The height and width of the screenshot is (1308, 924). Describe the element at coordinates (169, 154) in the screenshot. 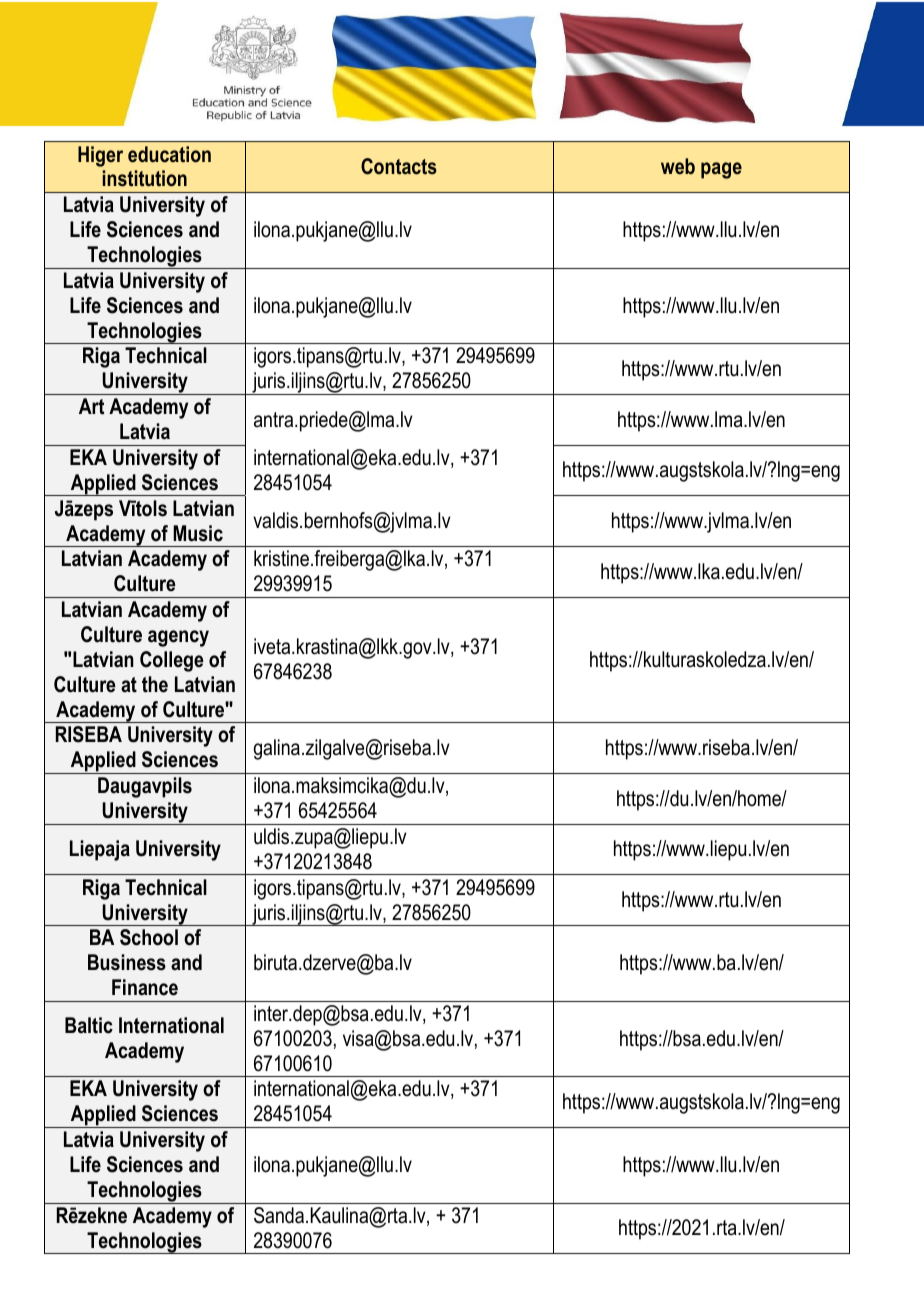

I see `education` at that location.
